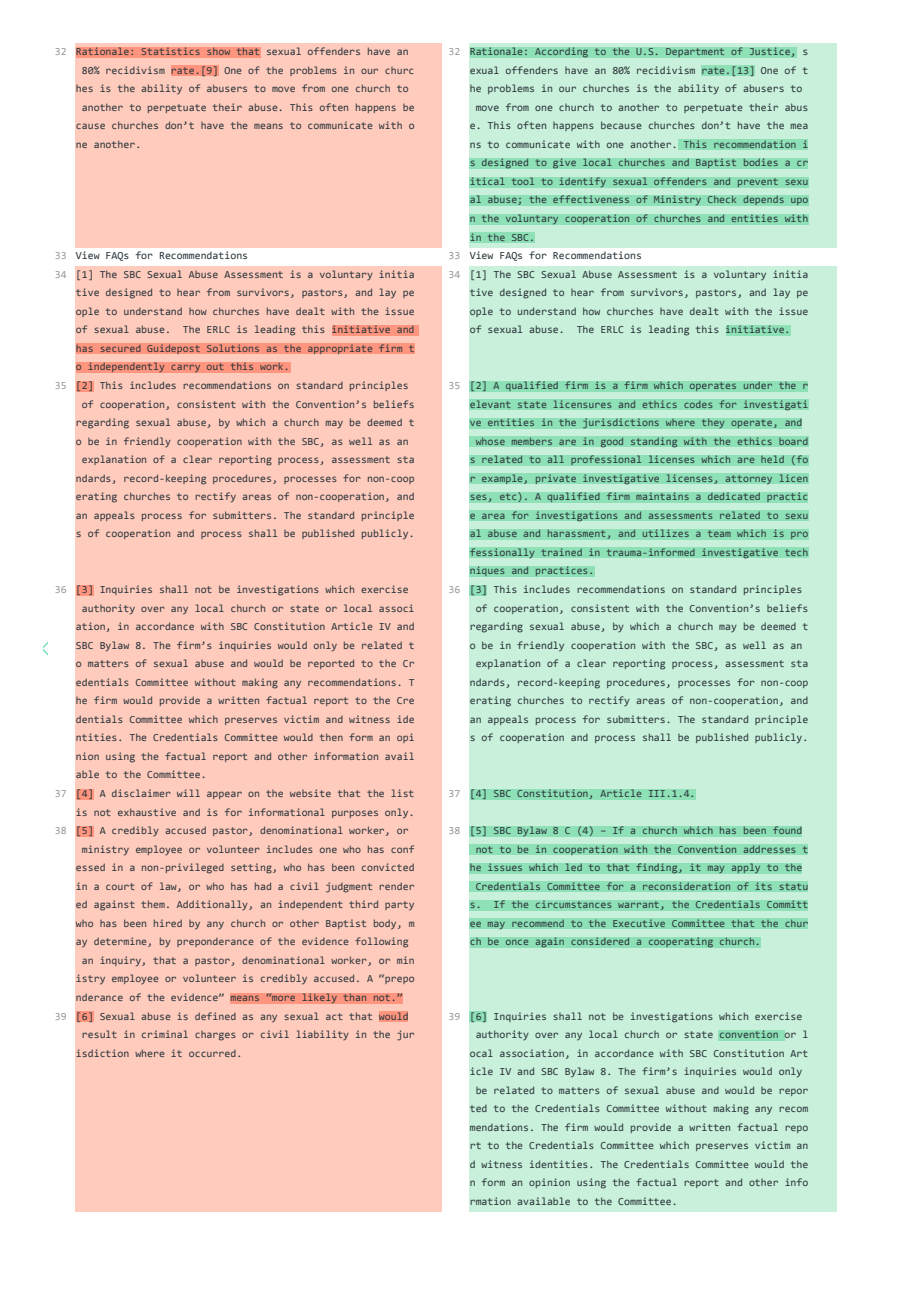  Describe the element at coordinates (170, 51) in the image. I see `Statistics` at that location.
